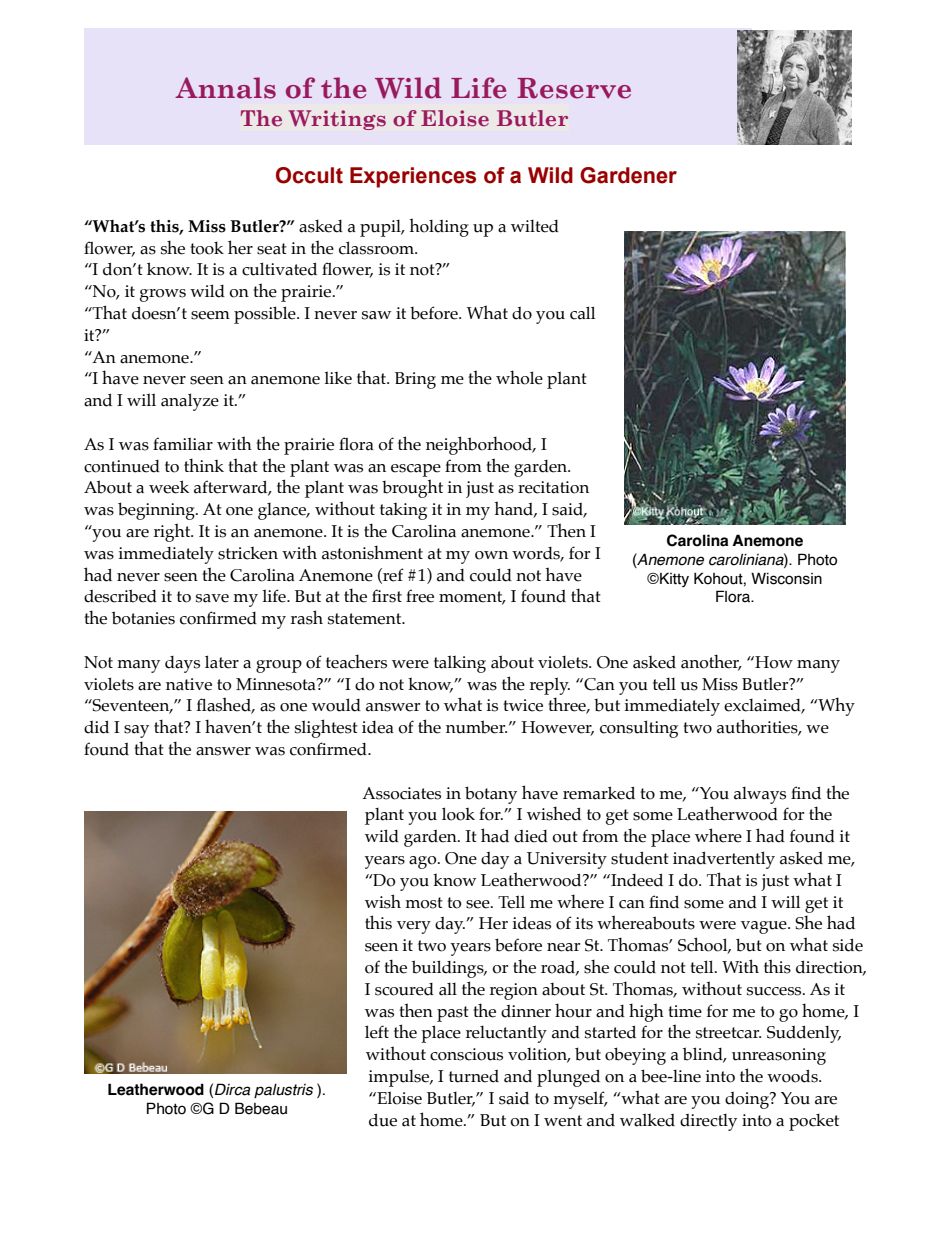 Image resolution: width=952 pixels, height=1233 pixels. Describe the element at coordinates (212, 598) in the image. I see `save` at that location.
